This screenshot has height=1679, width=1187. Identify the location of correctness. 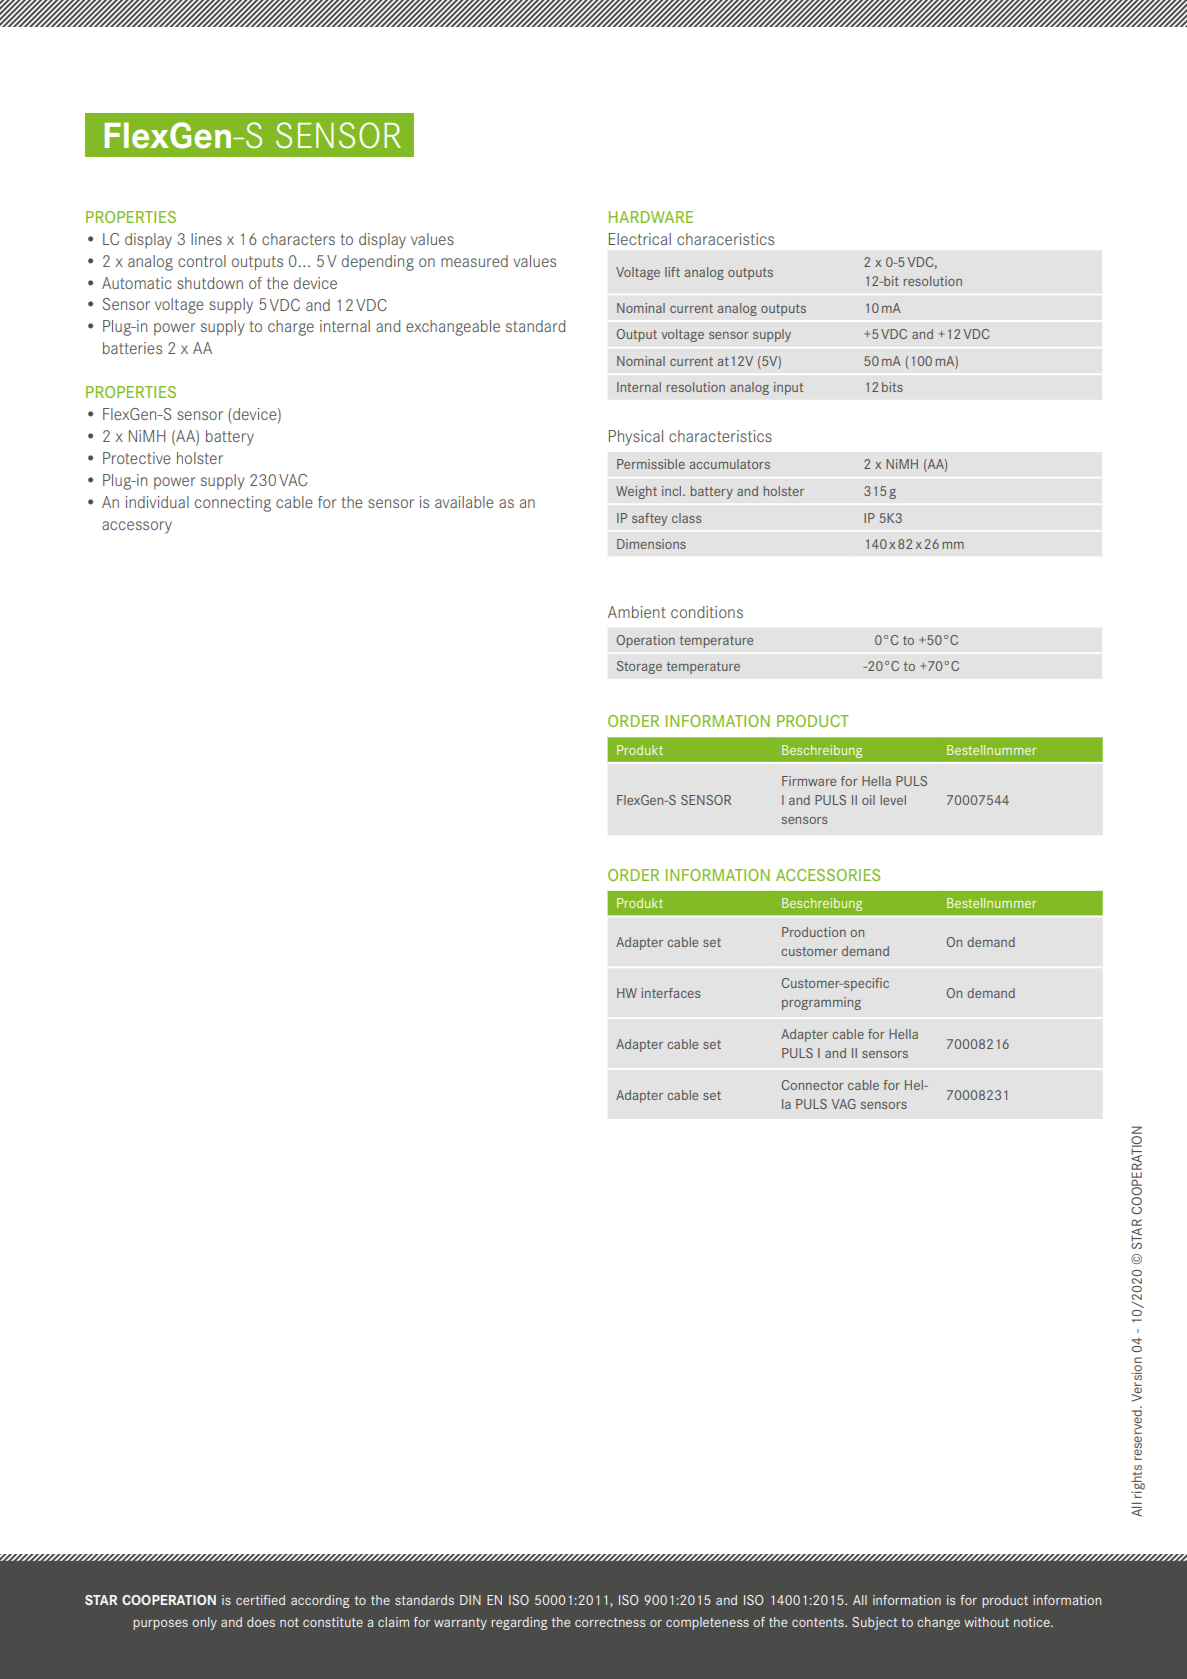
(610, 1622).
